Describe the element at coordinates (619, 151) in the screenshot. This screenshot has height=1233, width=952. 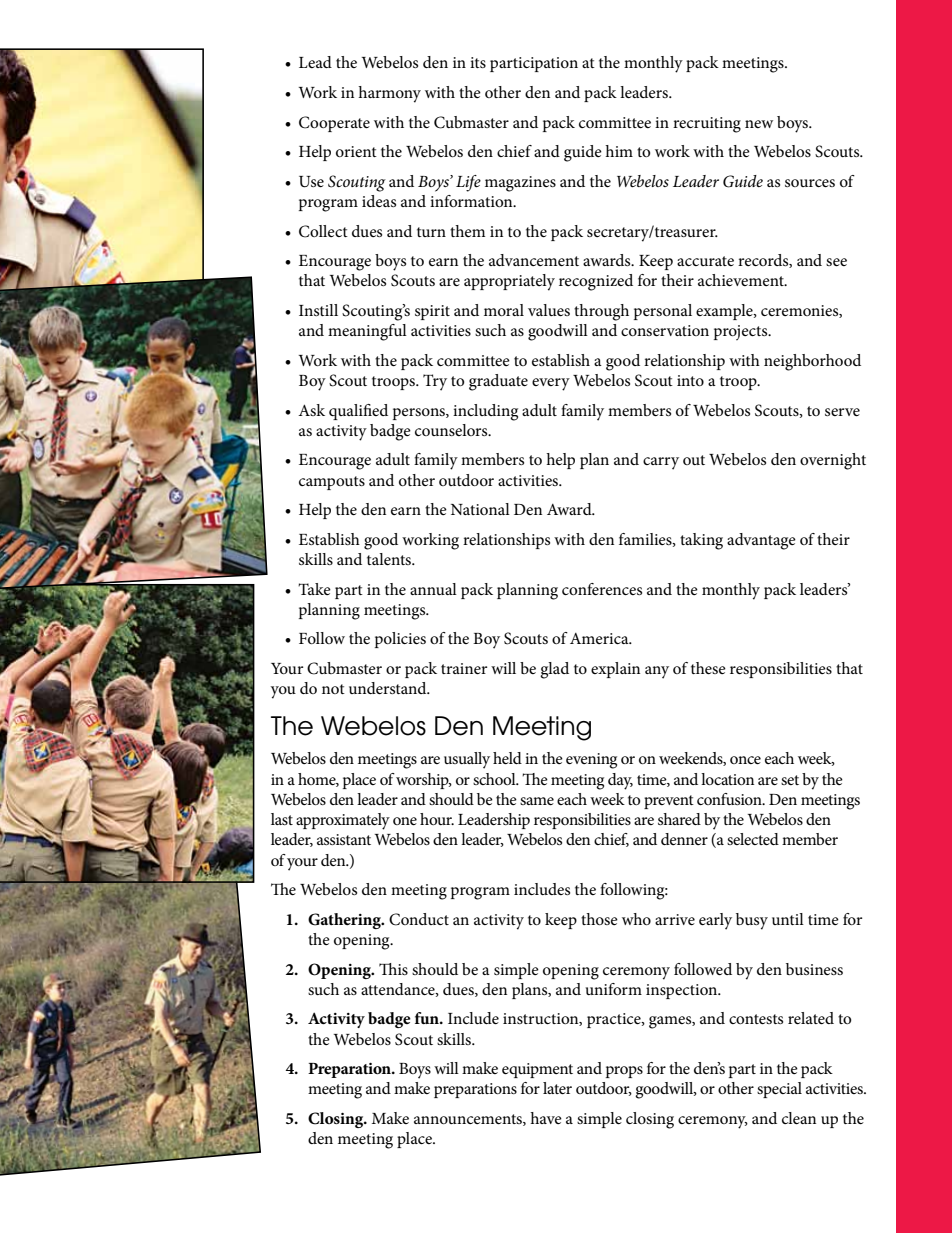
I see `him` at that location.
